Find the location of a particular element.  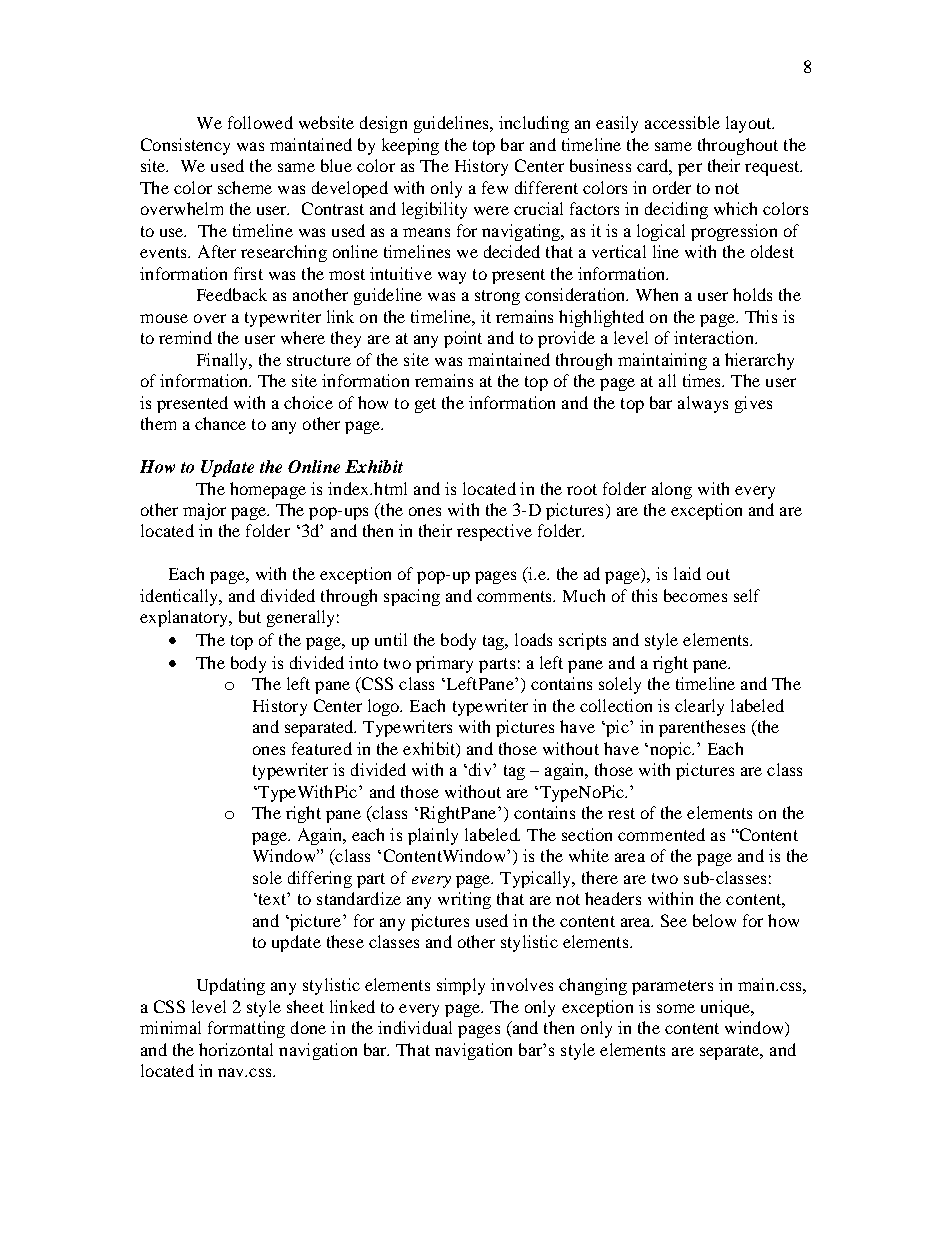

simply is located at coordinates (461, 986).
